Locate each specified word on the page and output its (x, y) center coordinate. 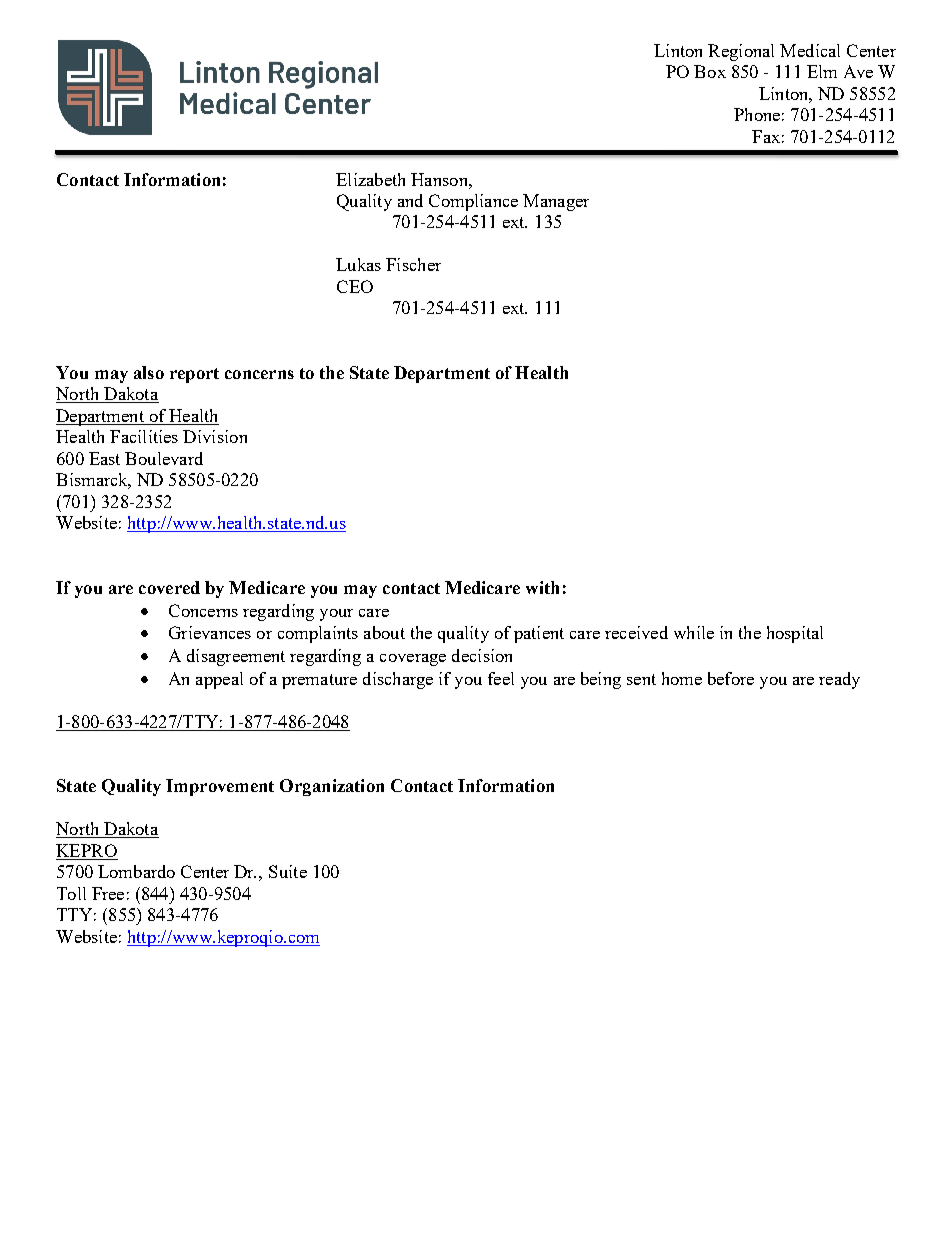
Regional (741, 52)
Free (108, 893)
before (731, 678)
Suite (288, 871)
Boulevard (164, 458)
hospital (795, 634)
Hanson (440, 179)
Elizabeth (370, 179)
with (542, 587)
